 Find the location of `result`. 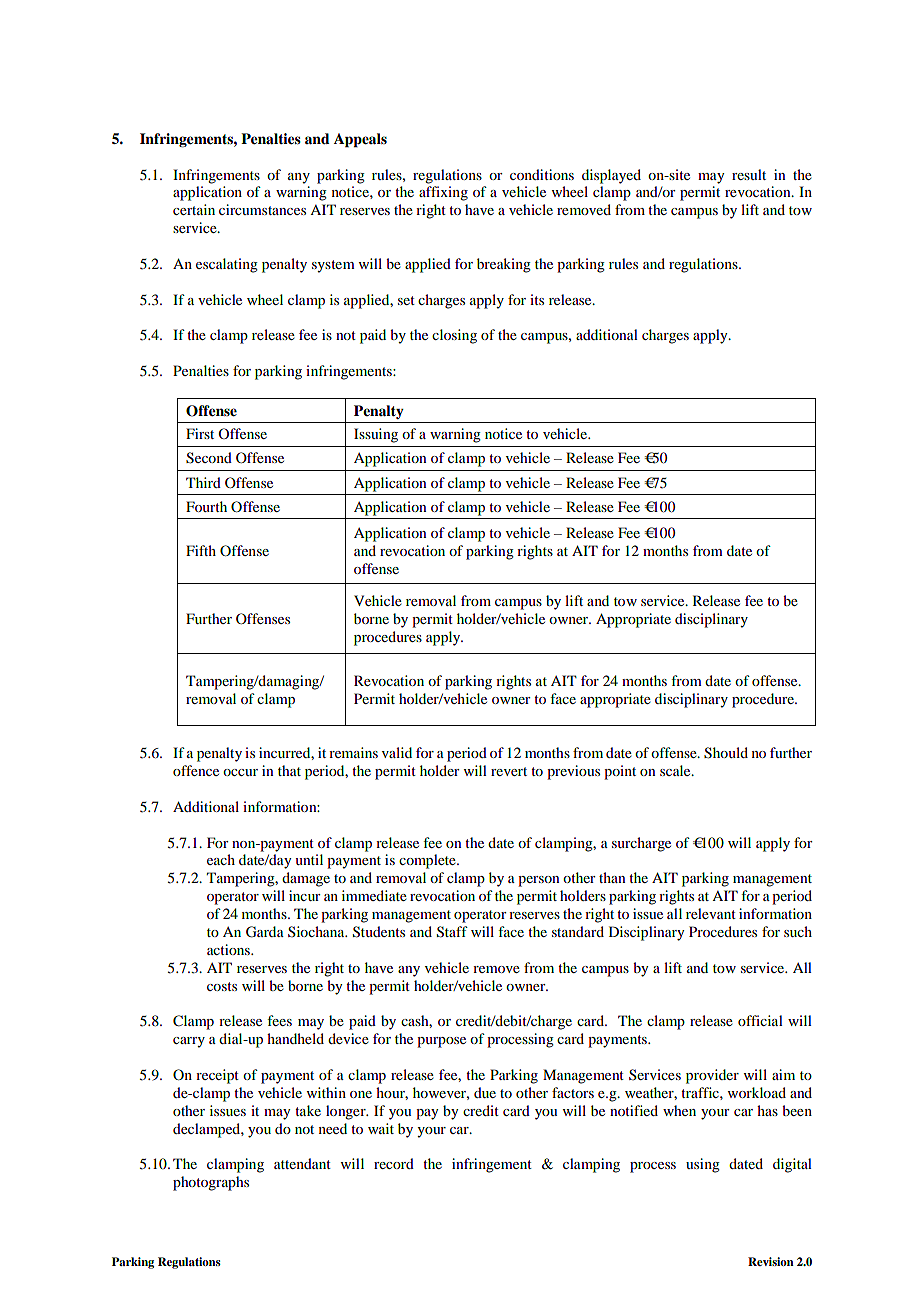

result is located at coordinates (749, 174).
